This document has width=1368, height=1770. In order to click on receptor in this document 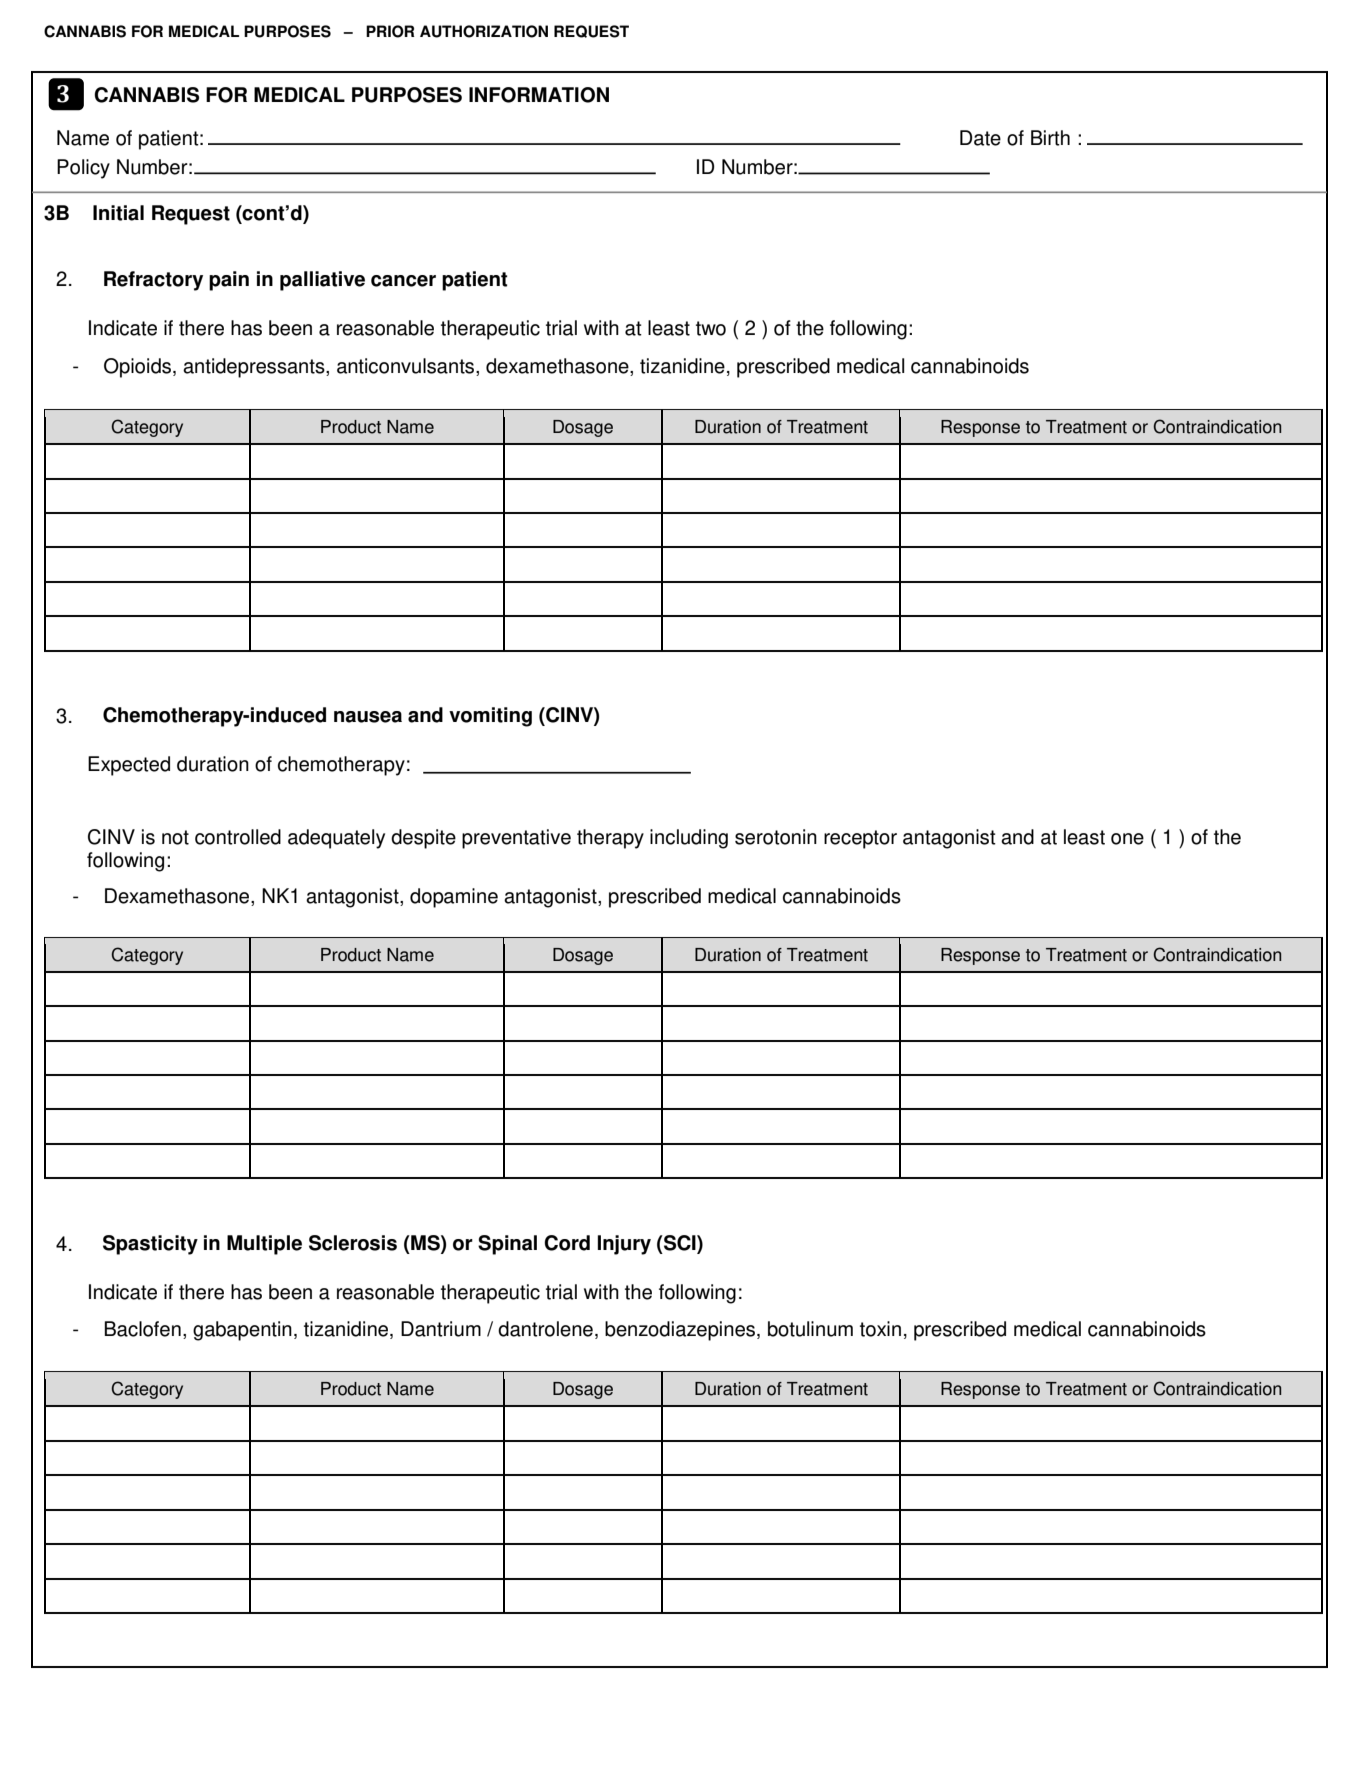, I will do `click(860, 839)`.
